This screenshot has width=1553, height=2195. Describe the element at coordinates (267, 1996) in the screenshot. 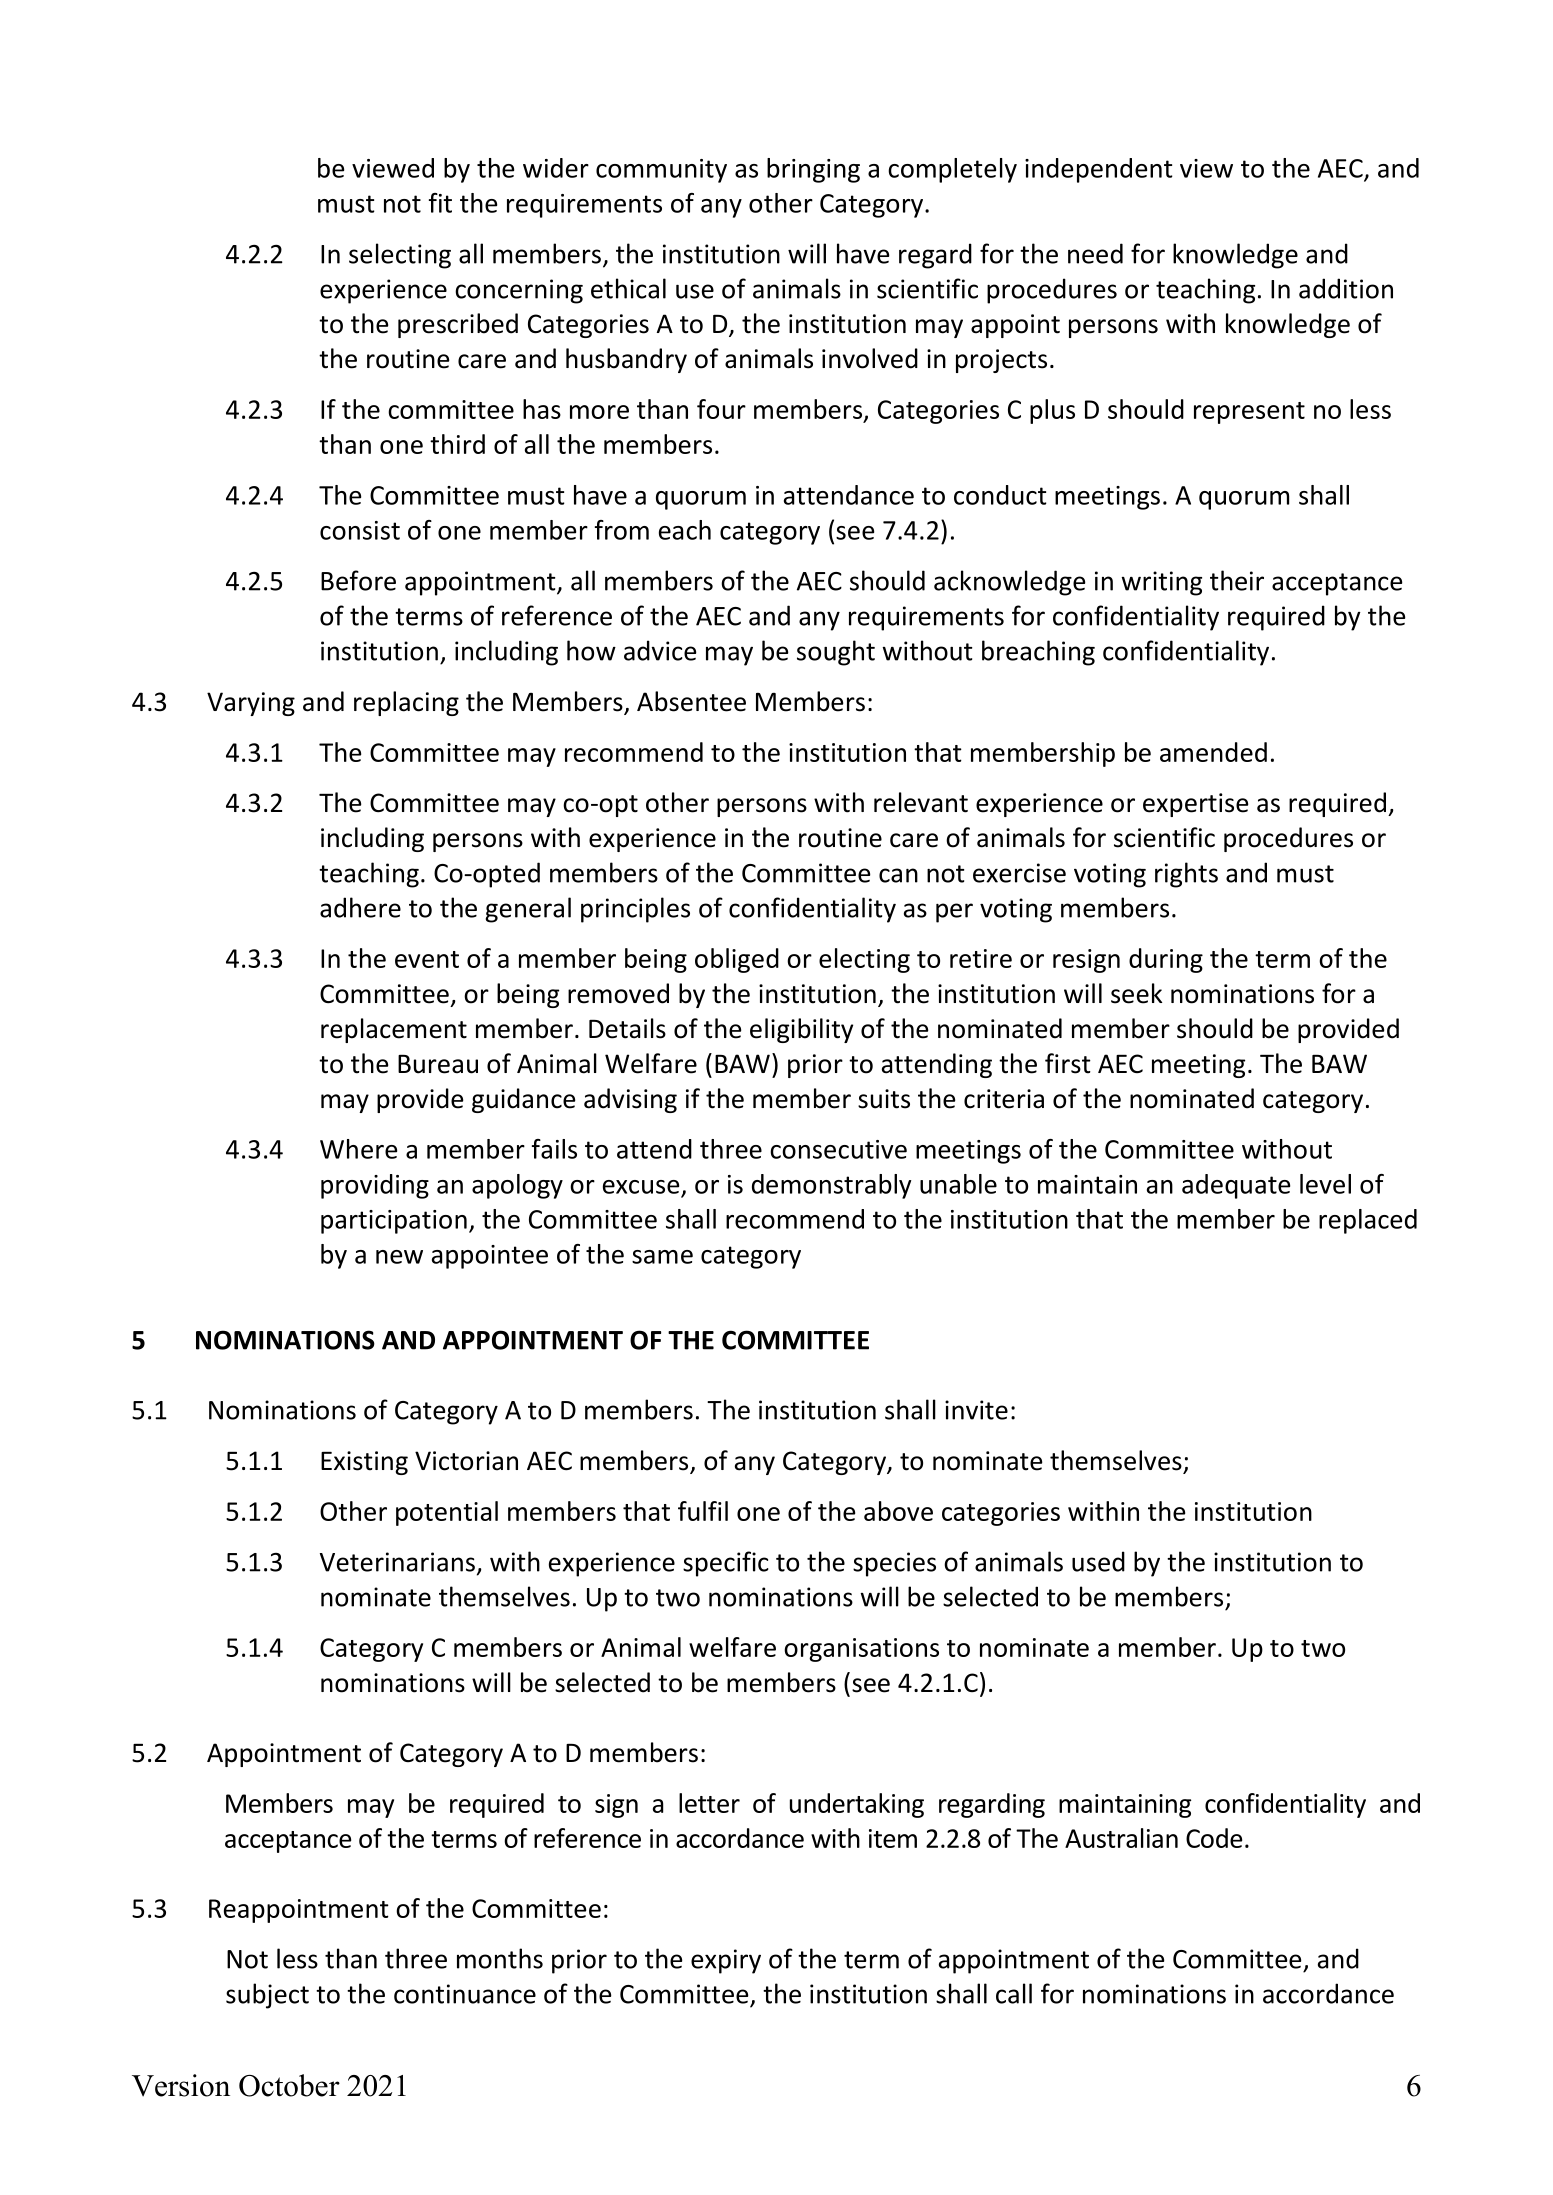

I see `subject` at that location.
